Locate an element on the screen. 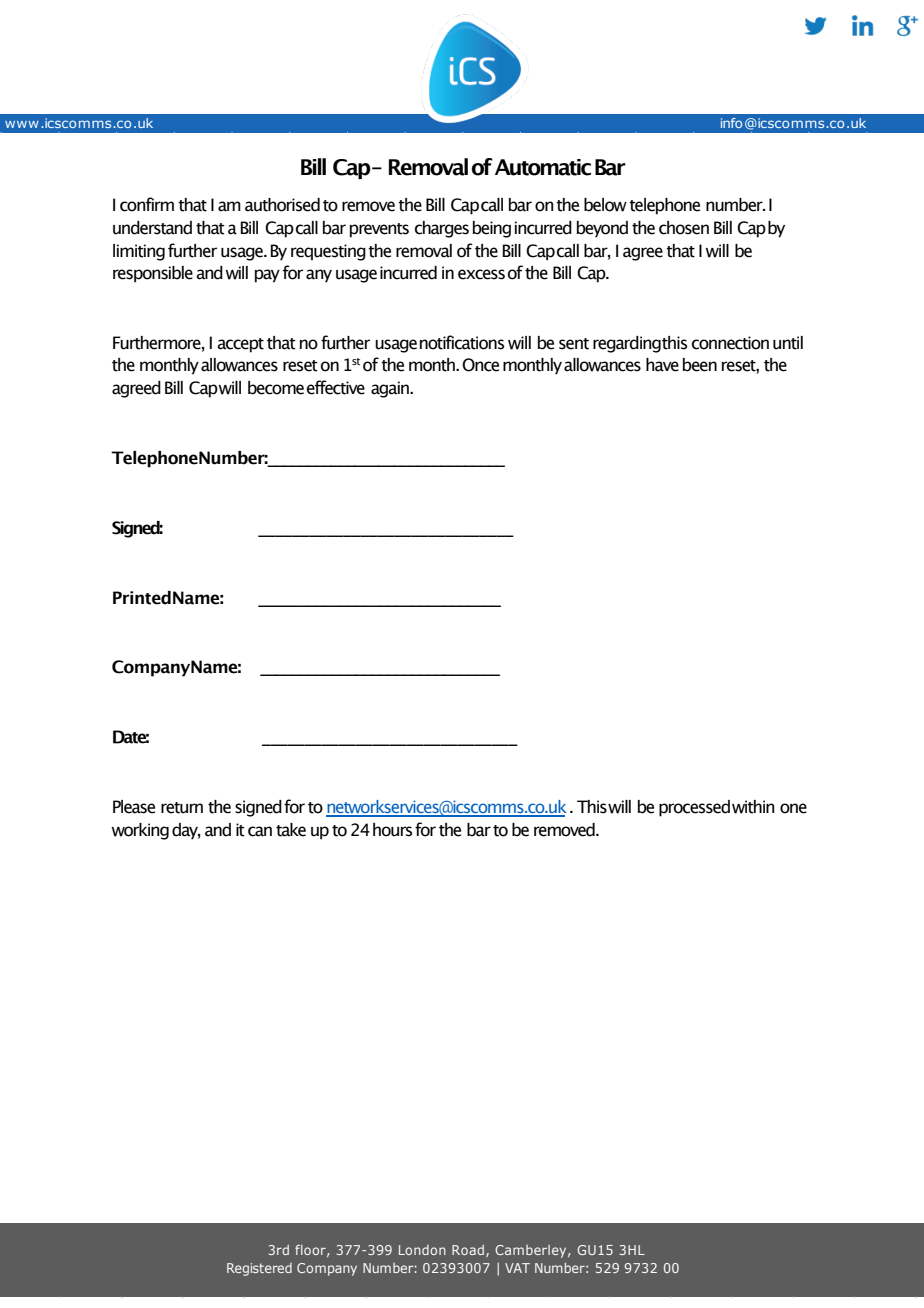 Image resolution: width=924 pixels, height=1308 pixels. VAT is located at coordinates (517, 1268).
